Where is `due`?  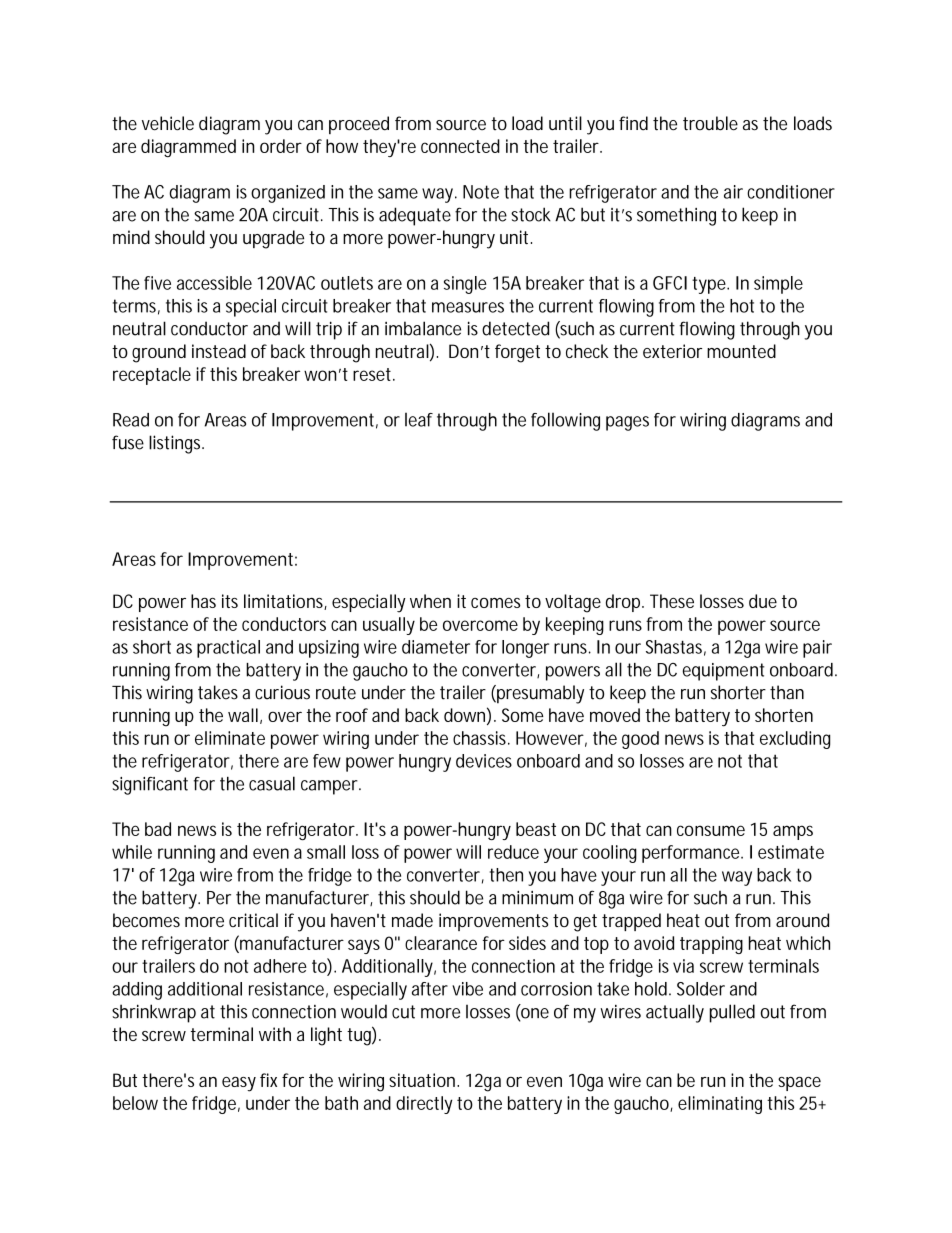
due is located at coordinates (763, 601).
